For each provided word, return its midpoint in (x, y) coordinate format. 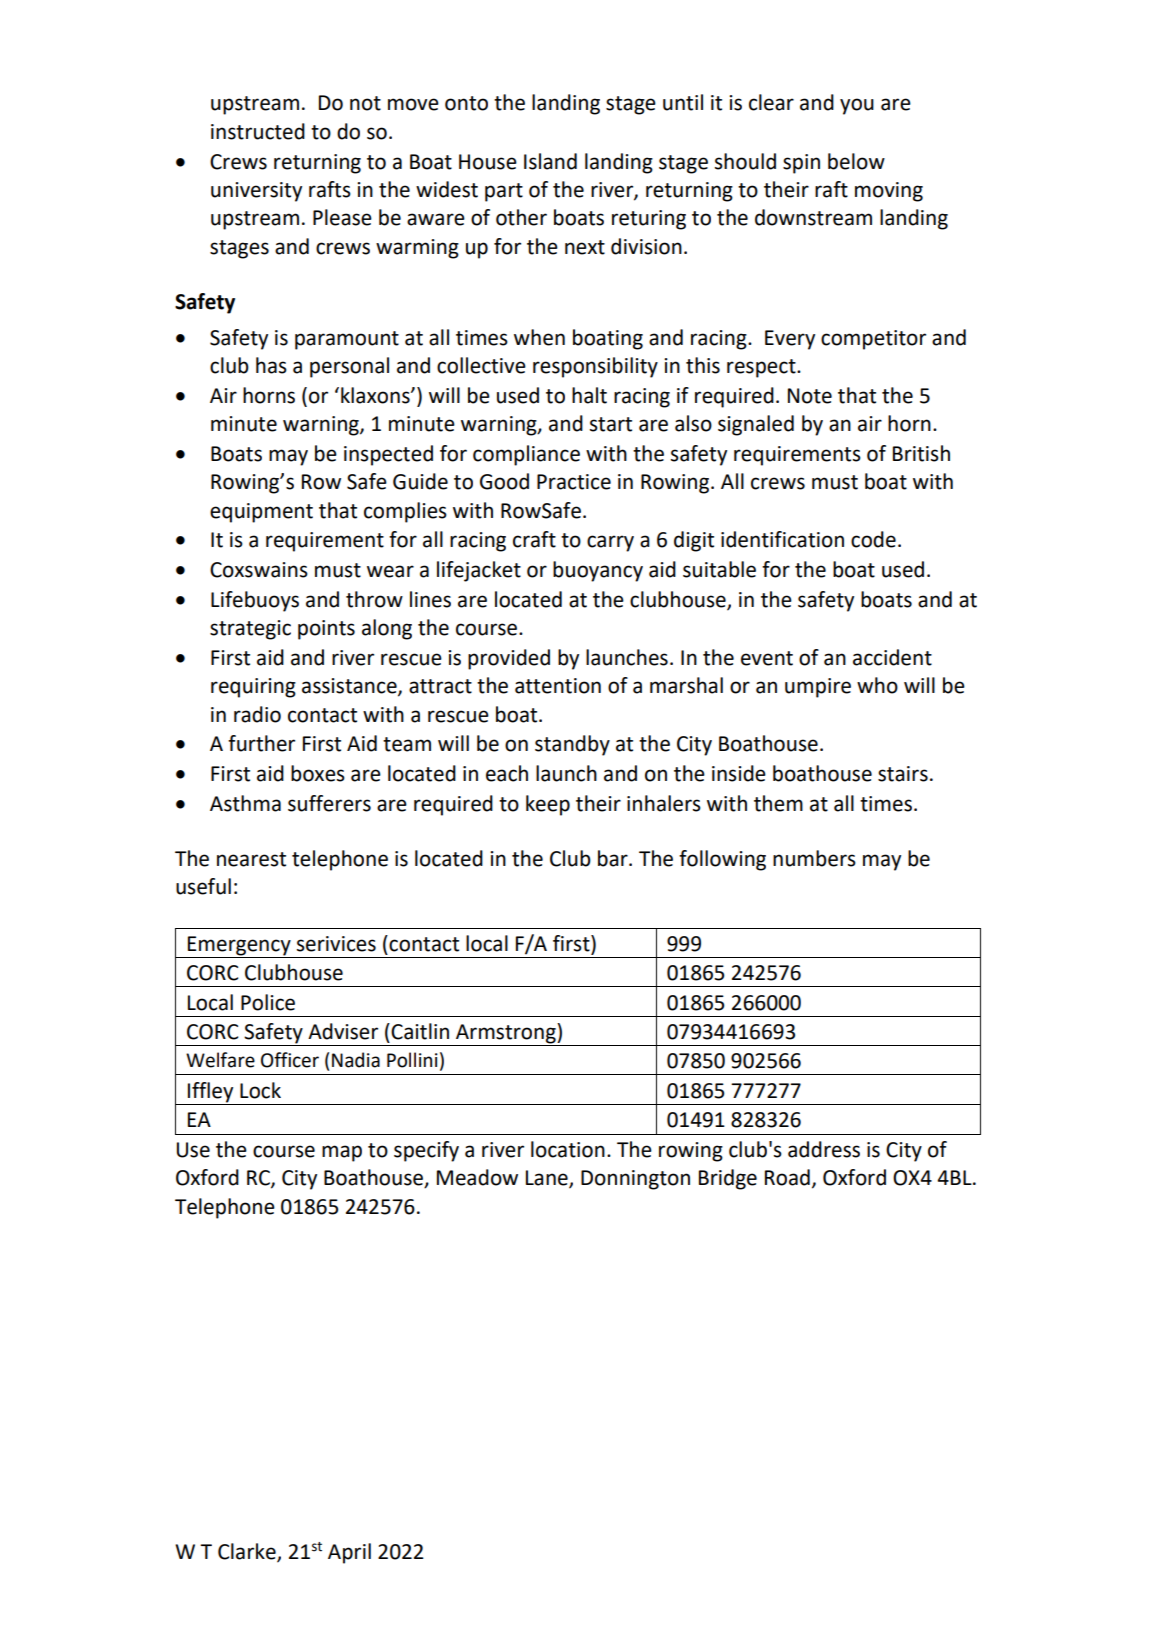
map (342, 1153)
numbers (814, 858)
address (824, 1149)
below (856, 161)
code (873, 539)
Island (550, 161)
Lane (548, 1179)
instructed (258, 131)
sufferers (329, 803)
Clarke (248, 1552)
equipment (261, 513)
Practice (574, 482)
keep (548, 805)
